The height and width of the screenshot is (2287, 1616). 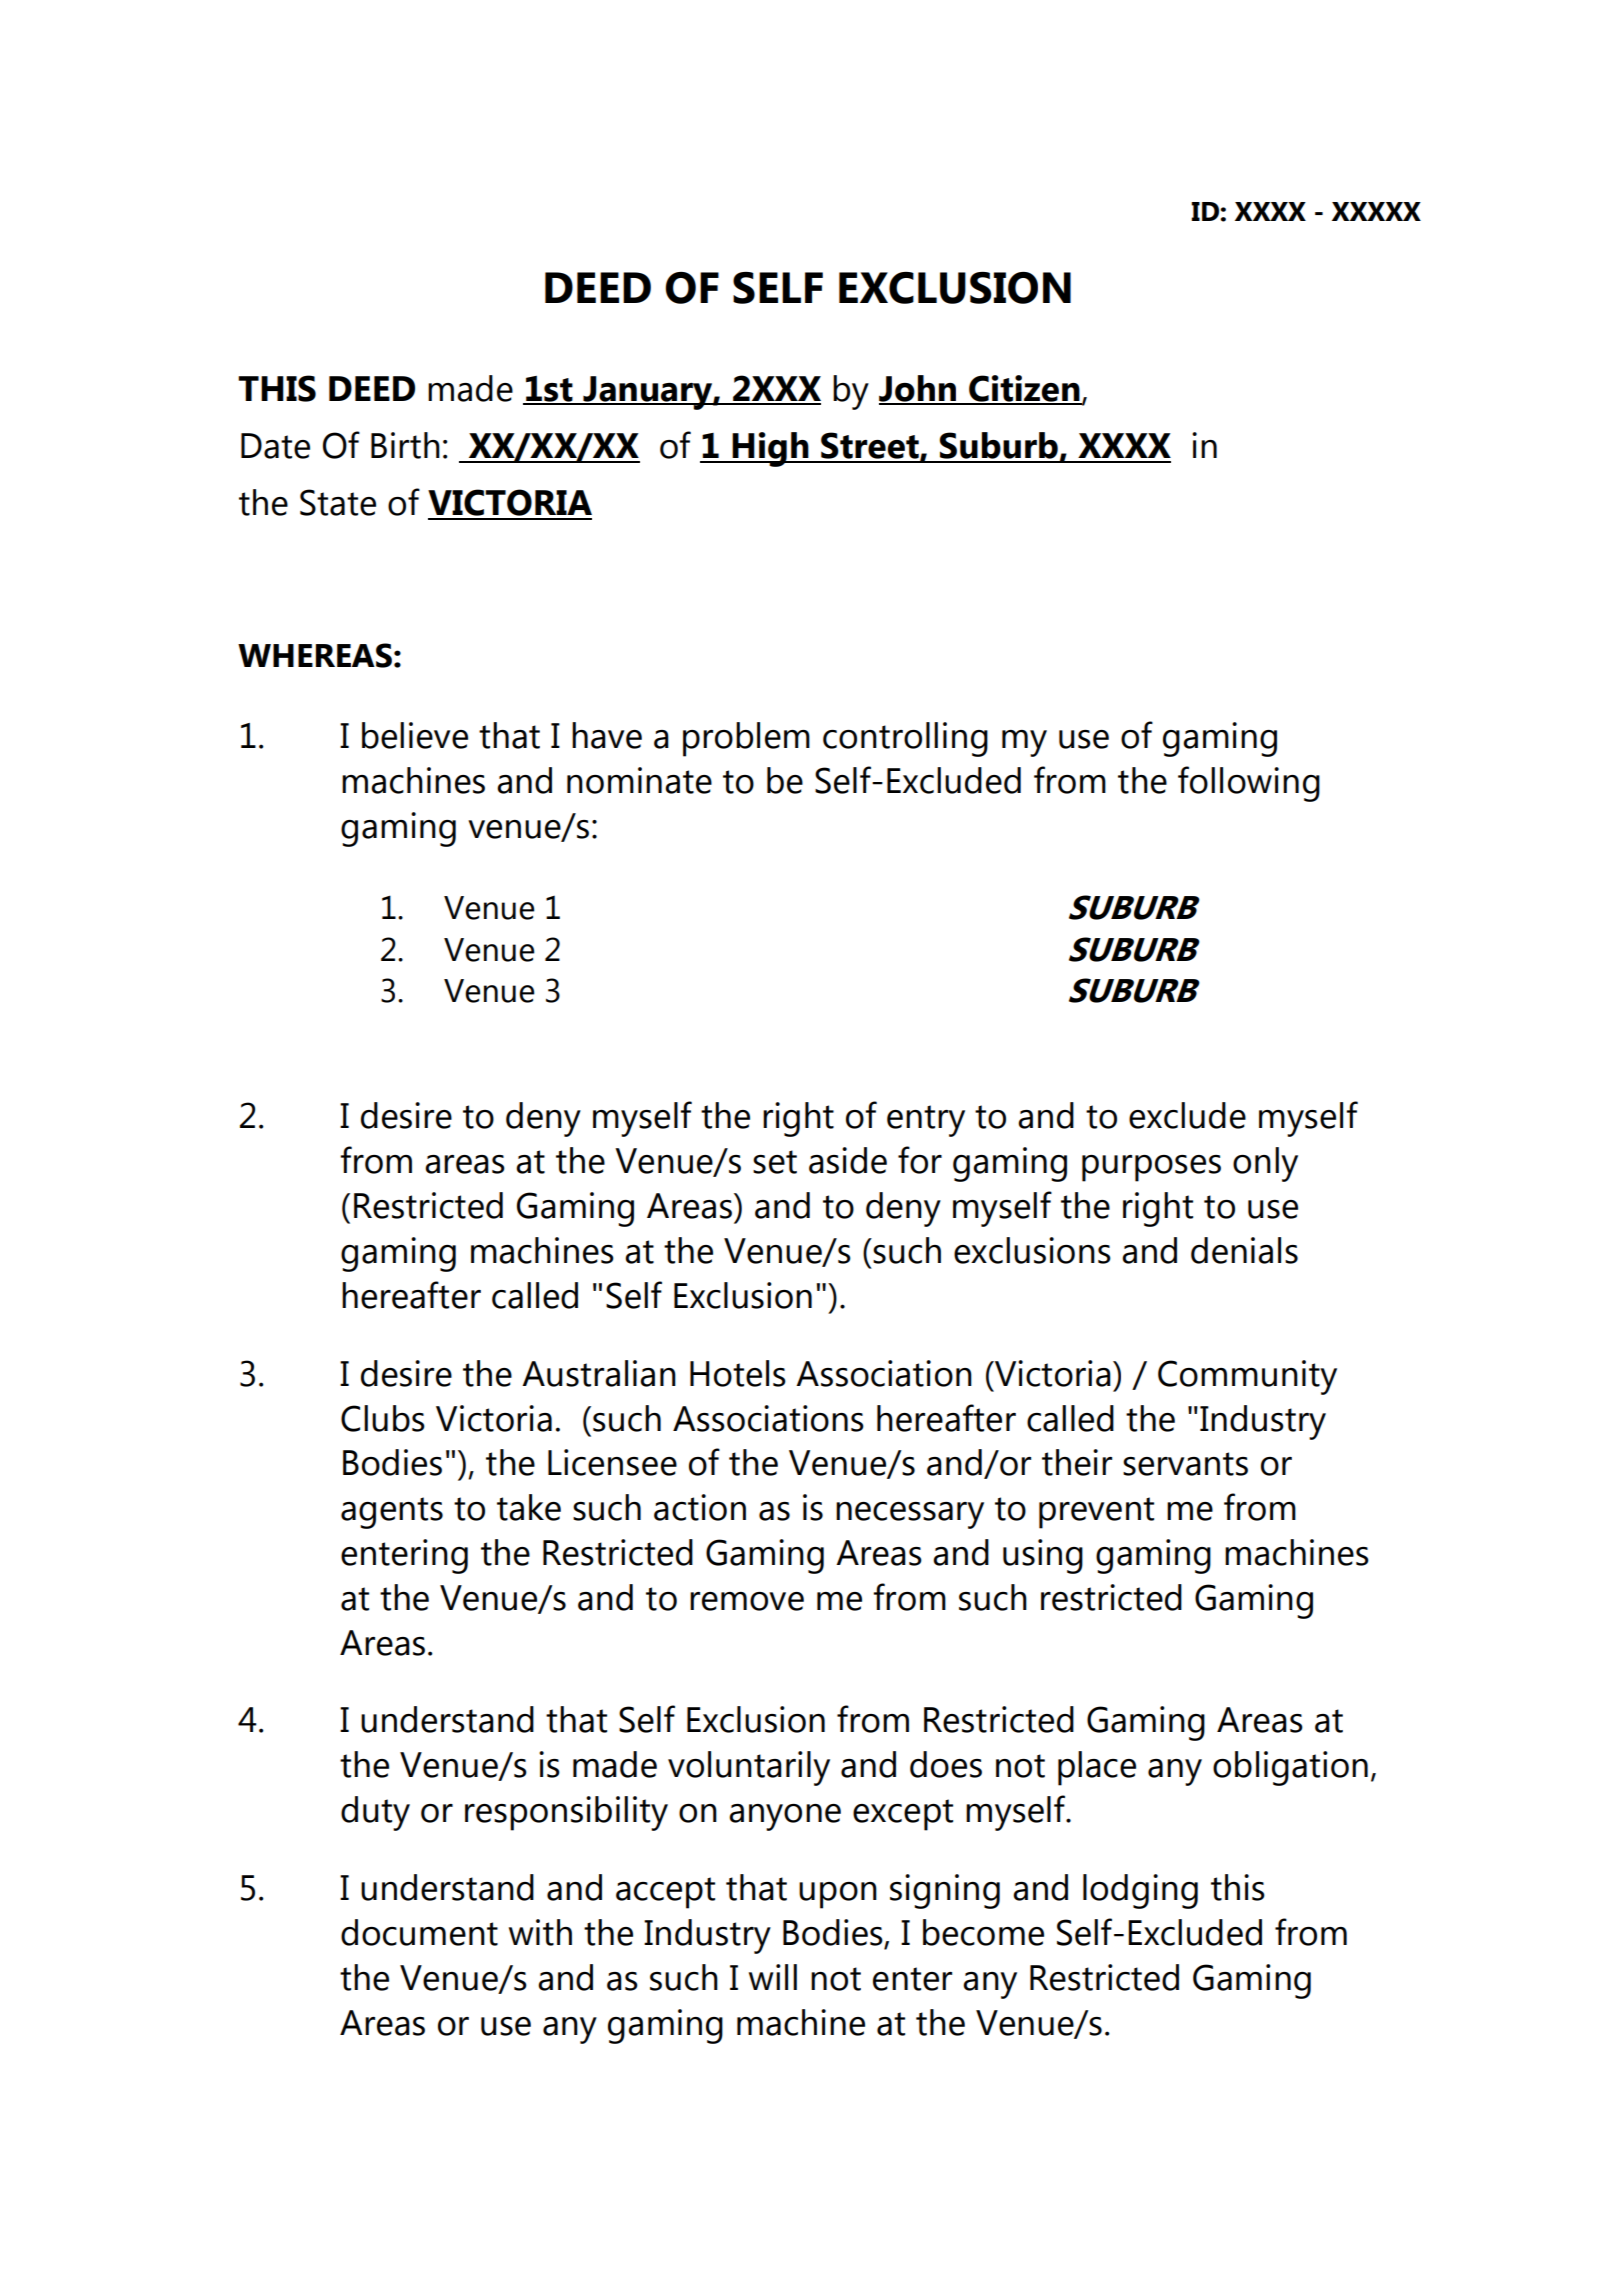 What do you see at coordinates (926, 1121) in the screenshot?
I see `entry` at bounding box center [926, 1121].
